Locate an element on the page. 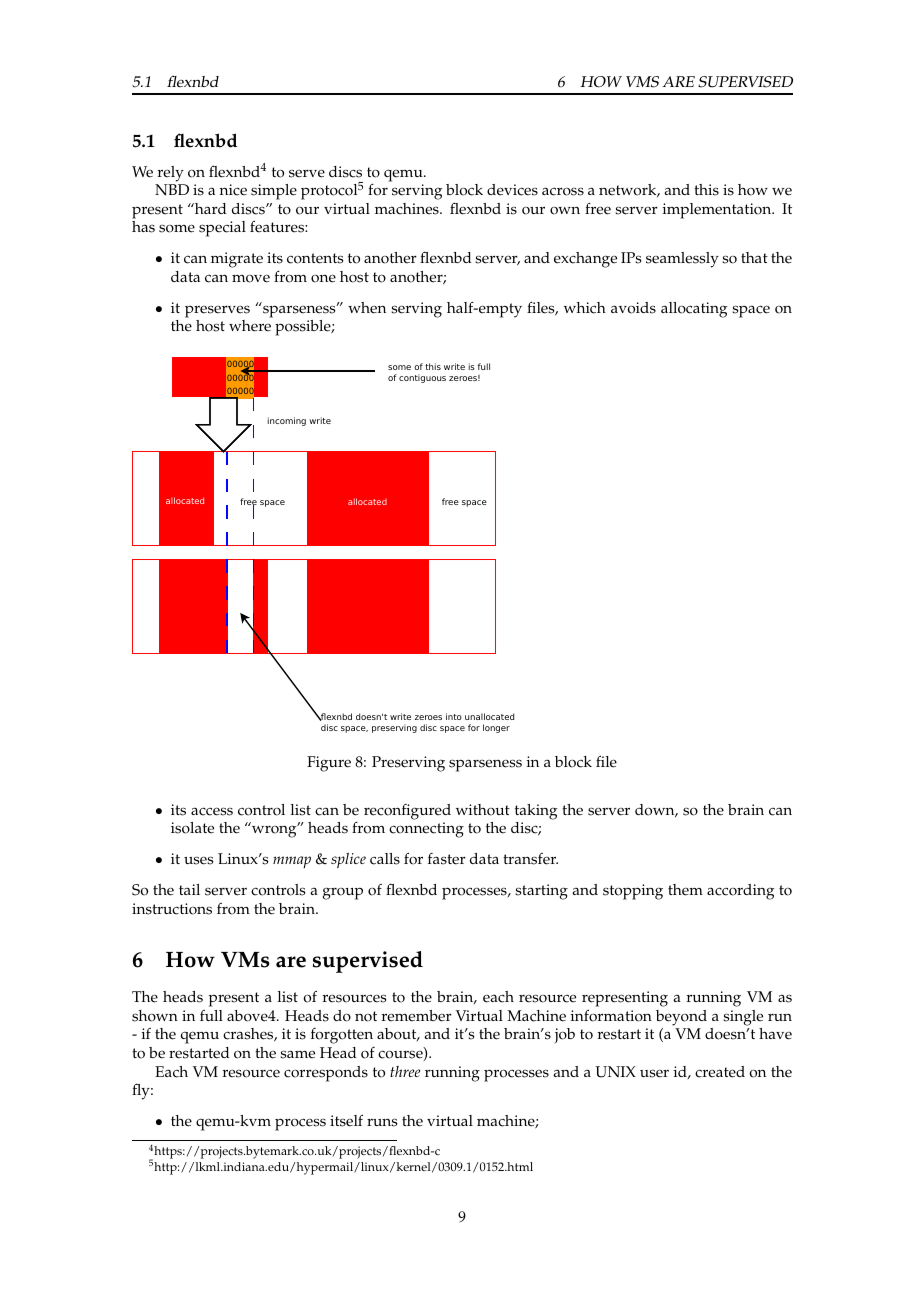 This page has height=1308, width=924. instructions is located at coordinates (172, 909).
